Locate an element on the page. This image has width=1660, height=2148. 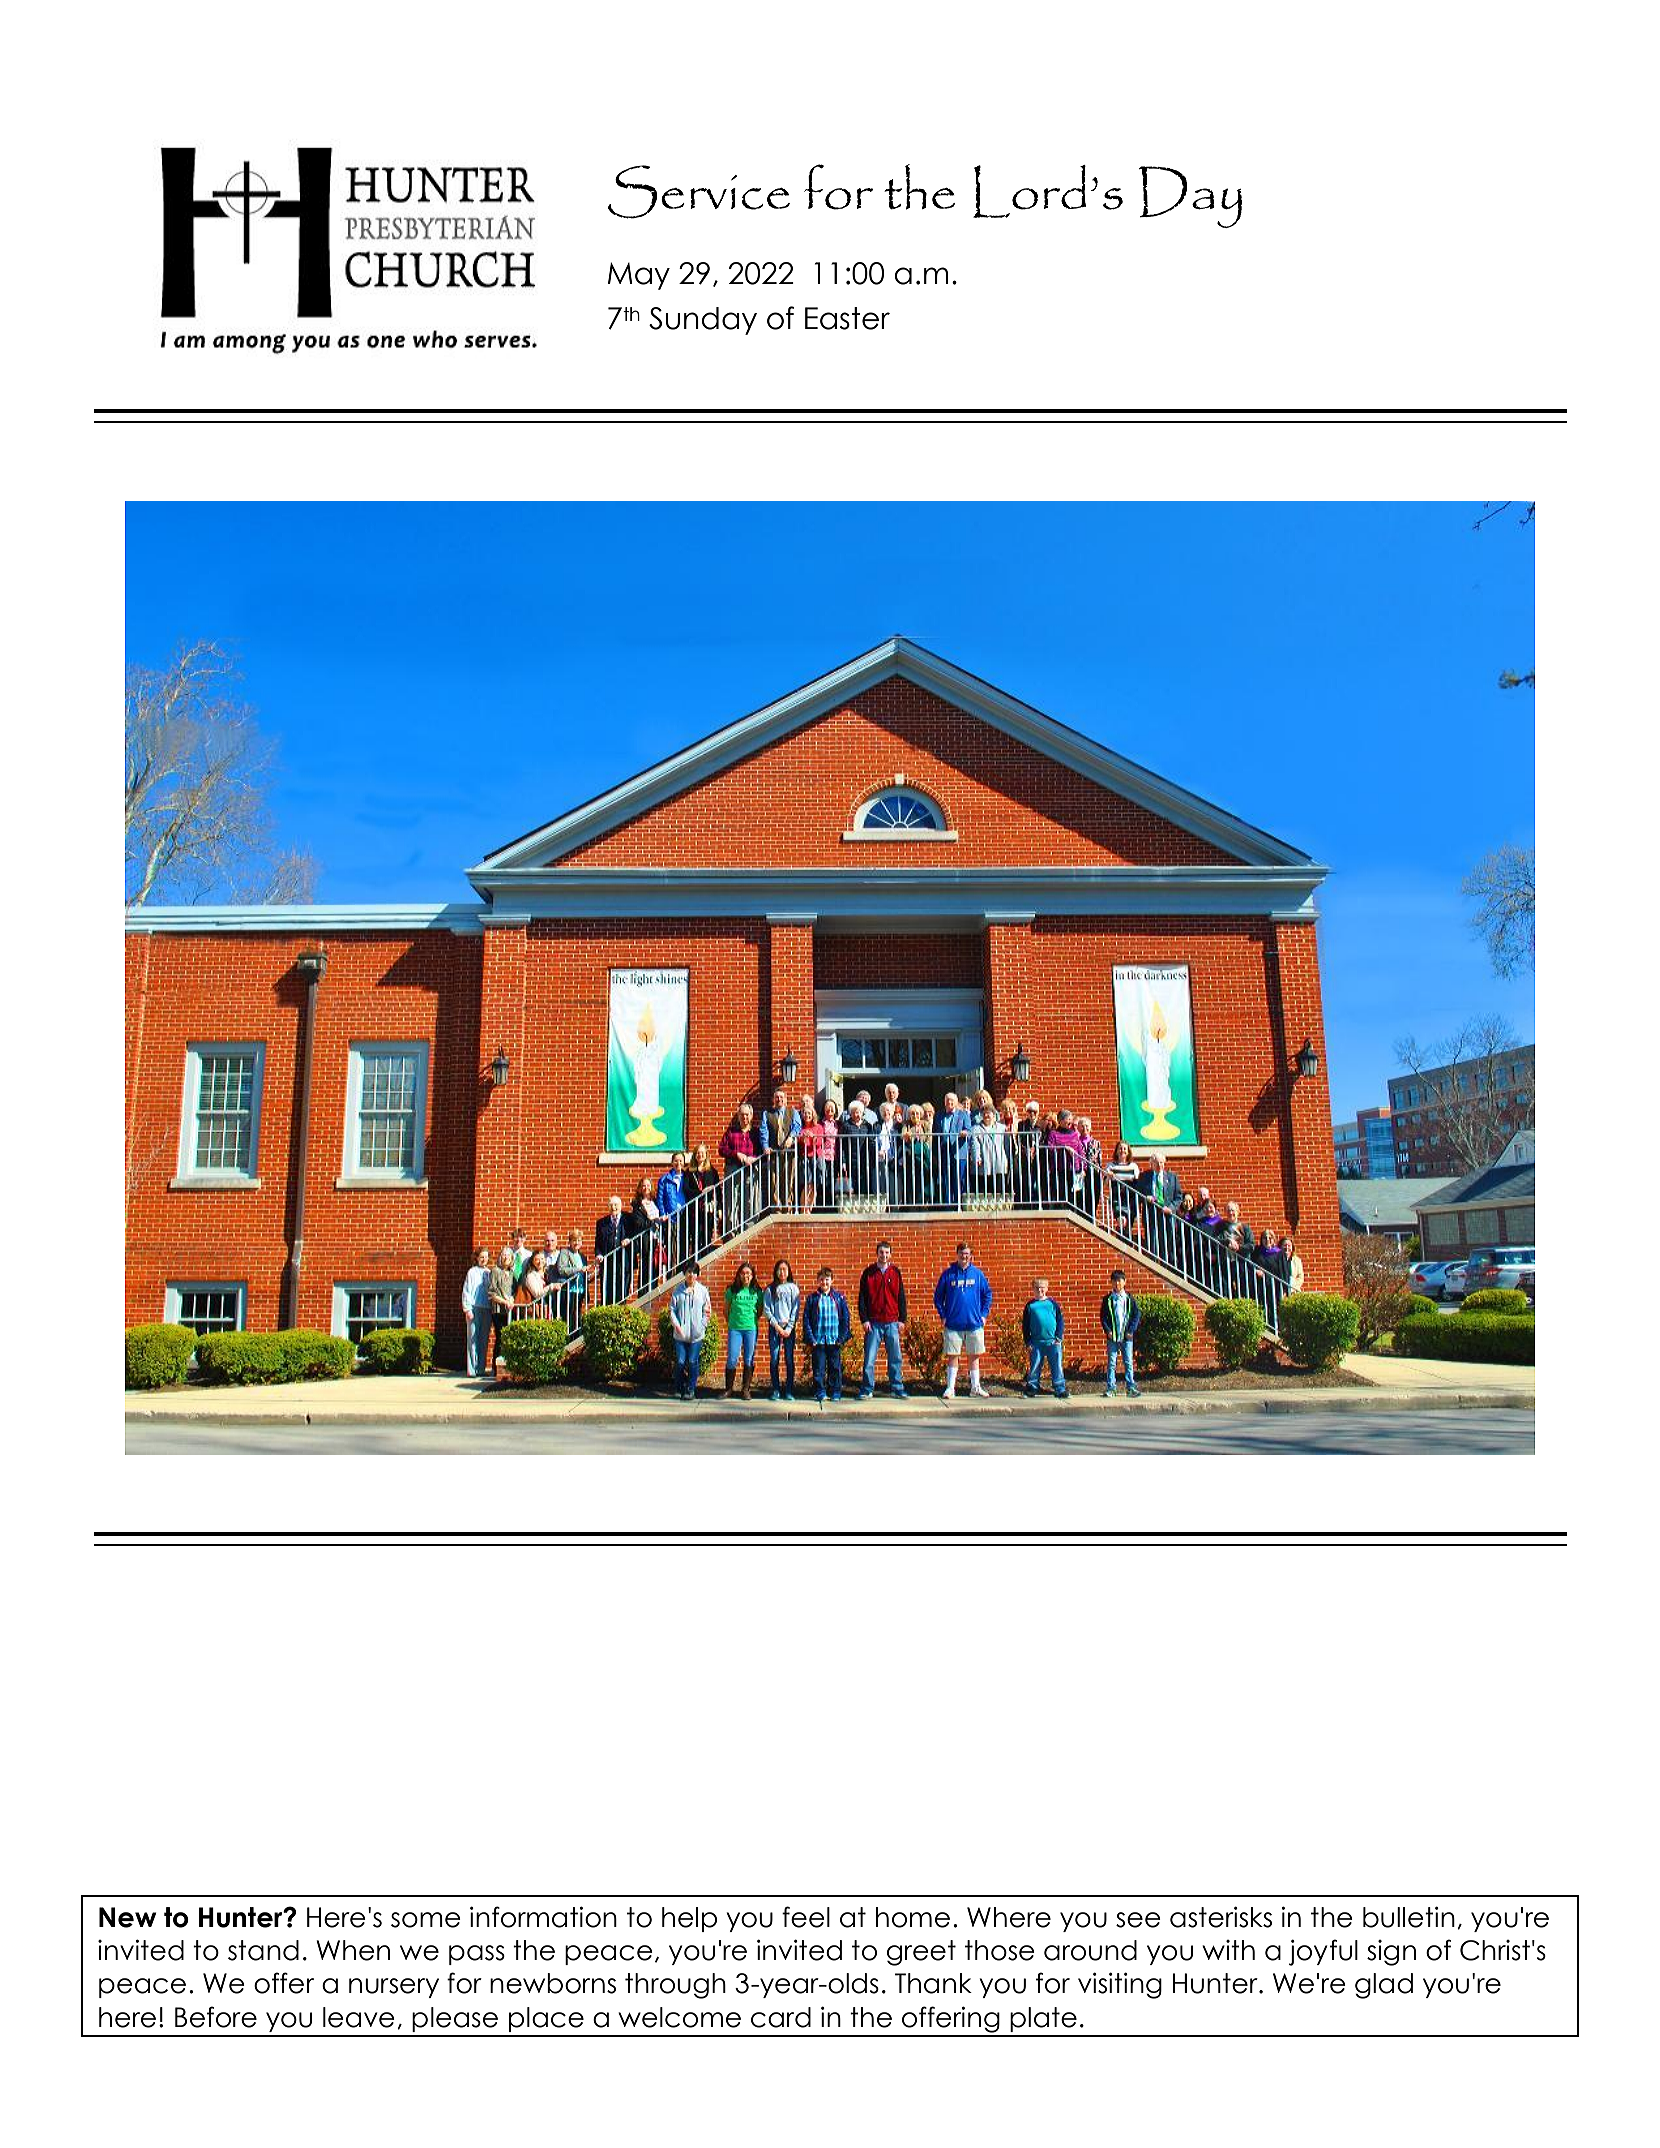
card is located at coordinates (781, 2017).
